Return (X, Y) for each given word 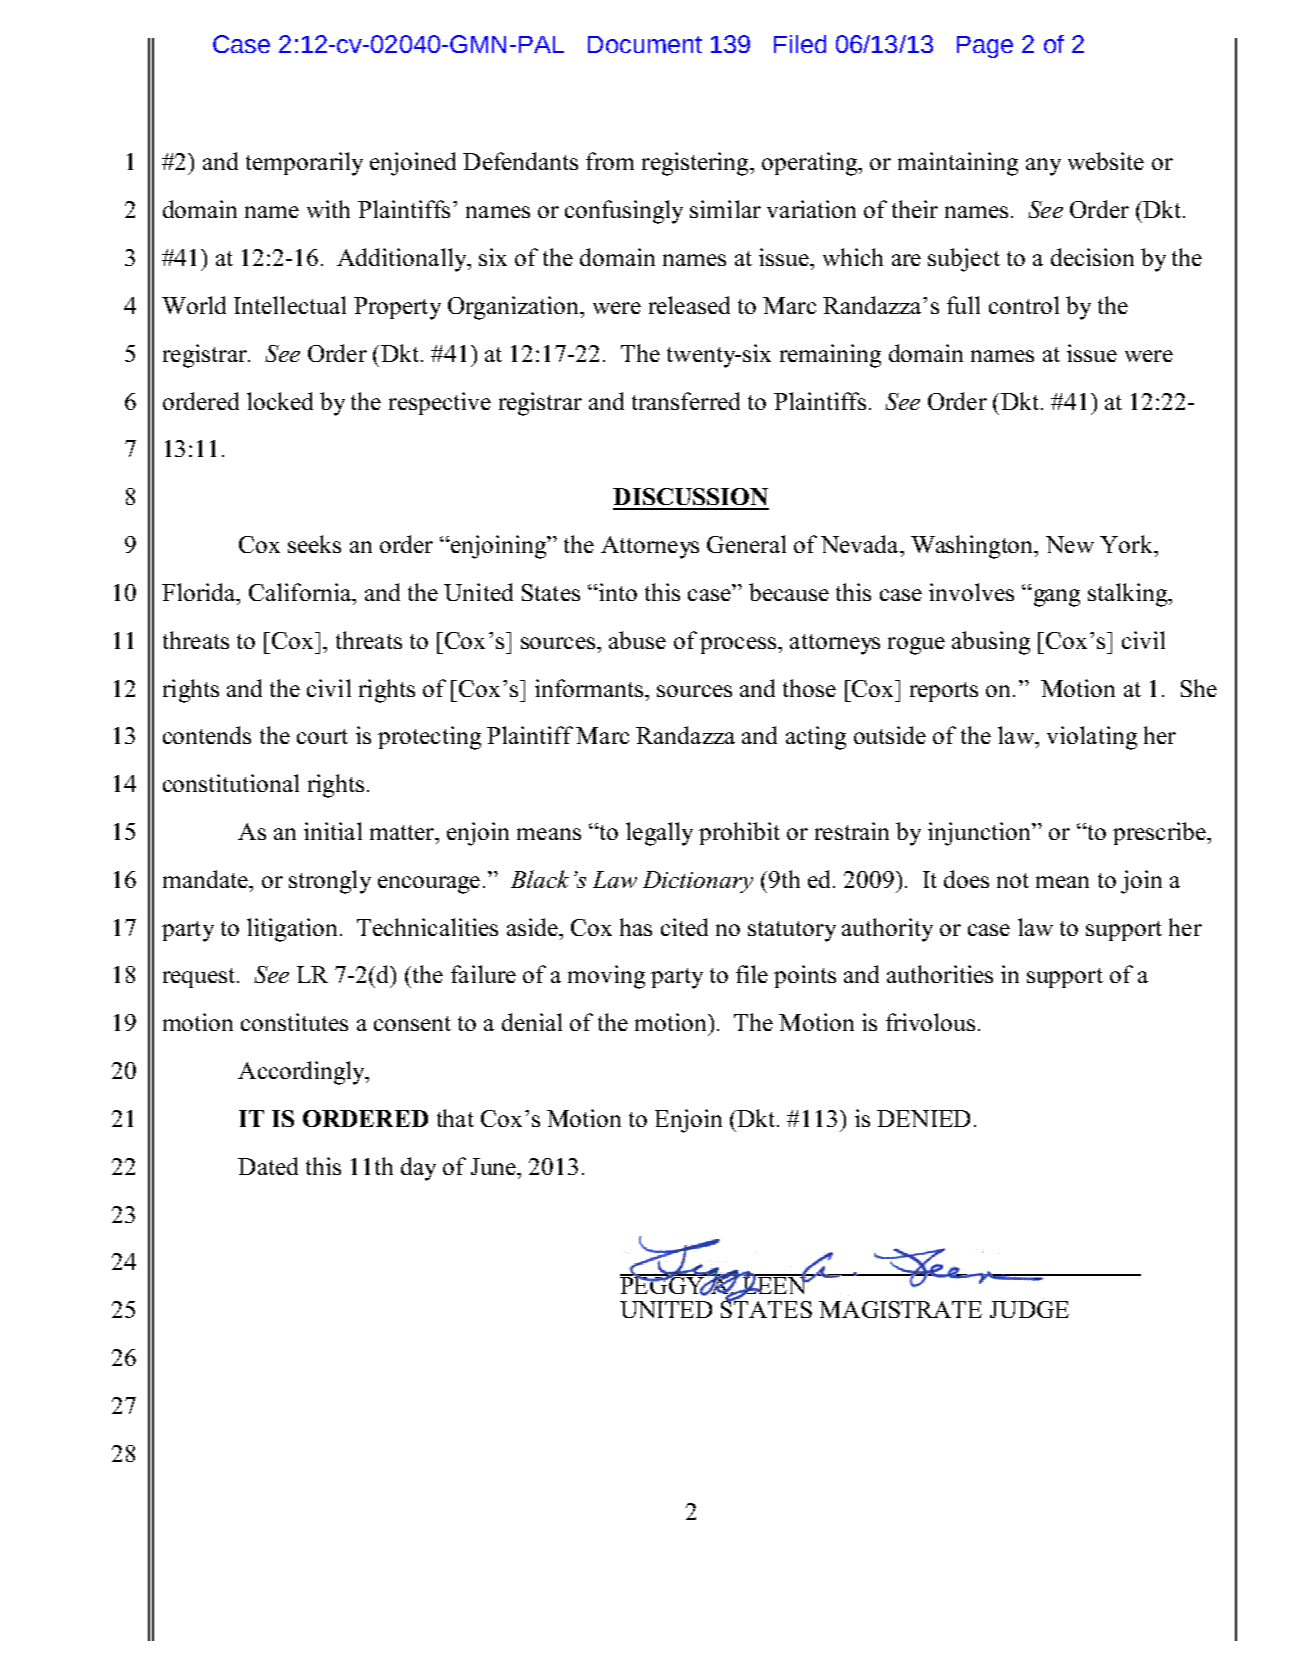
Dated (268, 1166)
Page (985, 47)
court (322, 736)
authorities (940, 974)
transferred (686, 401)
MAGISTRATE (900, 1309)
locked (280, 401)
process (738, 645)
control (1024, 305)
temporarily (304, 164)
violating (1092, 738)
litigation (292, 930)
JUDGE (1029, 1309)
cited (684, 927)
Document (645, 44)
